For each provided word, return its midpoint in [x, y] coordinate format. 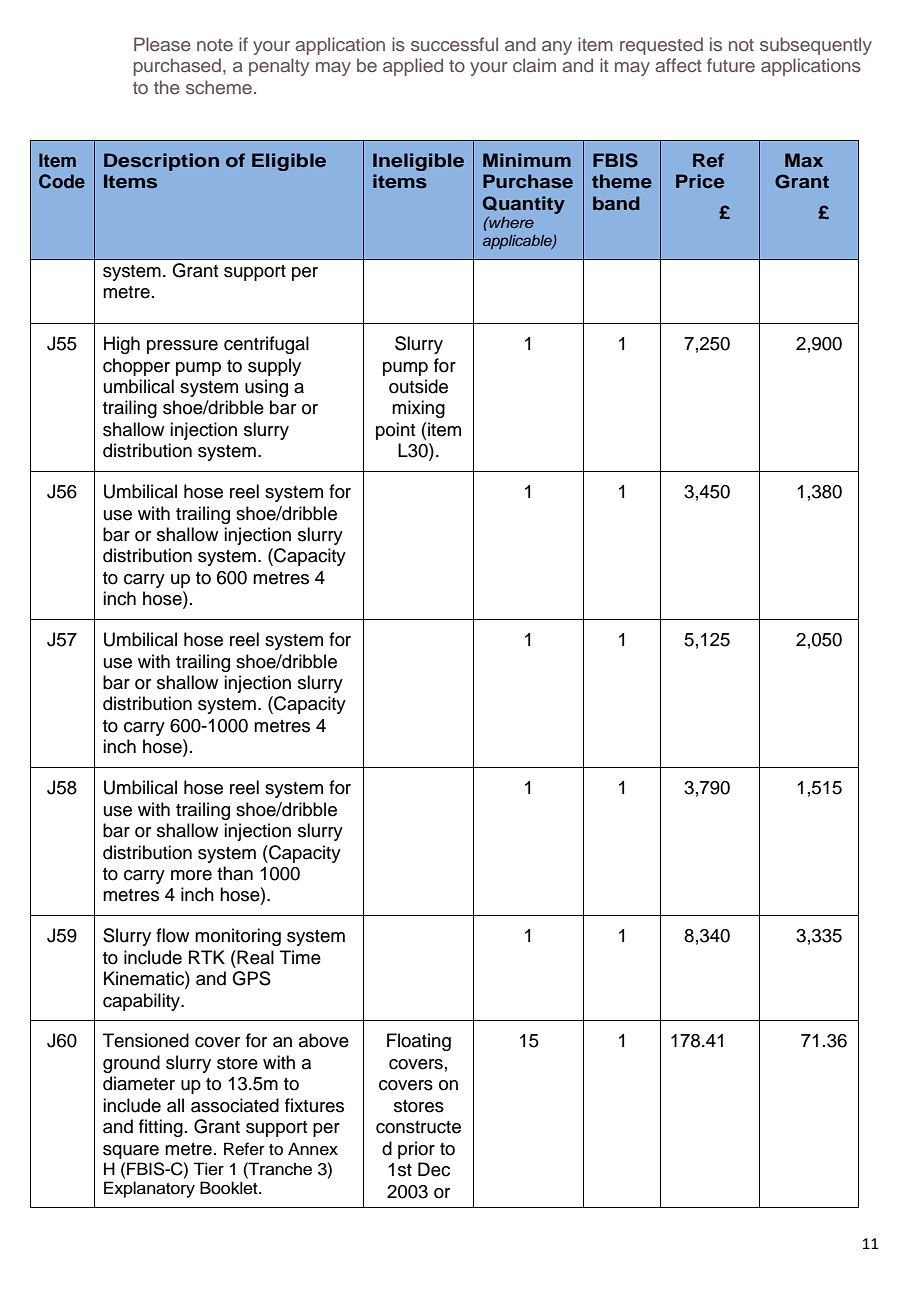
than [235, 873]
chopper [136, 367]
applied [413, 67]
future [731, 65]
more [191, 875]
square [131, 1152]
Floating [419, 1042]
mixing [418, 409]
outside [418, 386]
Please [162, 44]
